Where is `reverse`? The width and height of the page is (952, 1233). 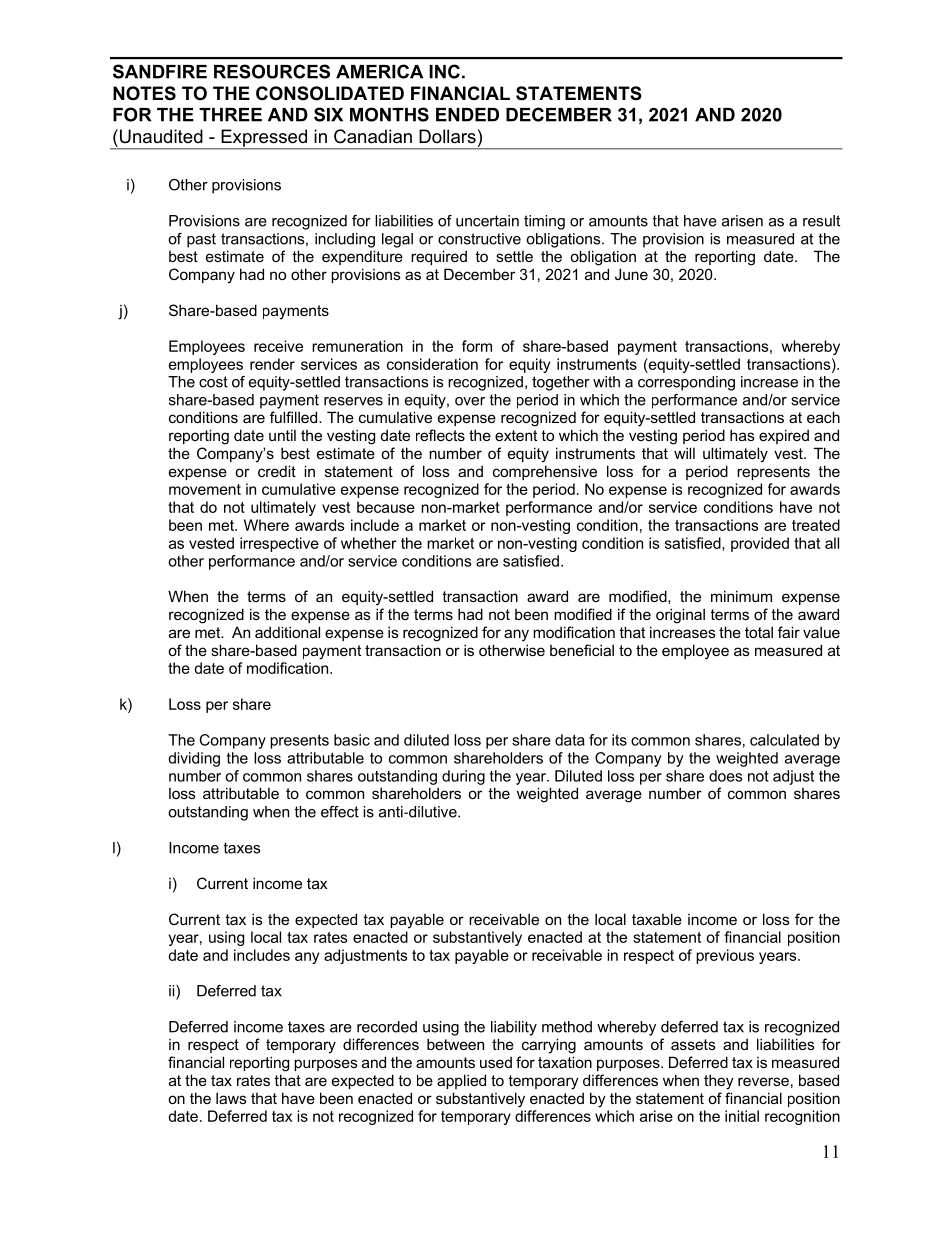
reverse is located at coordinates (763, 1081).
